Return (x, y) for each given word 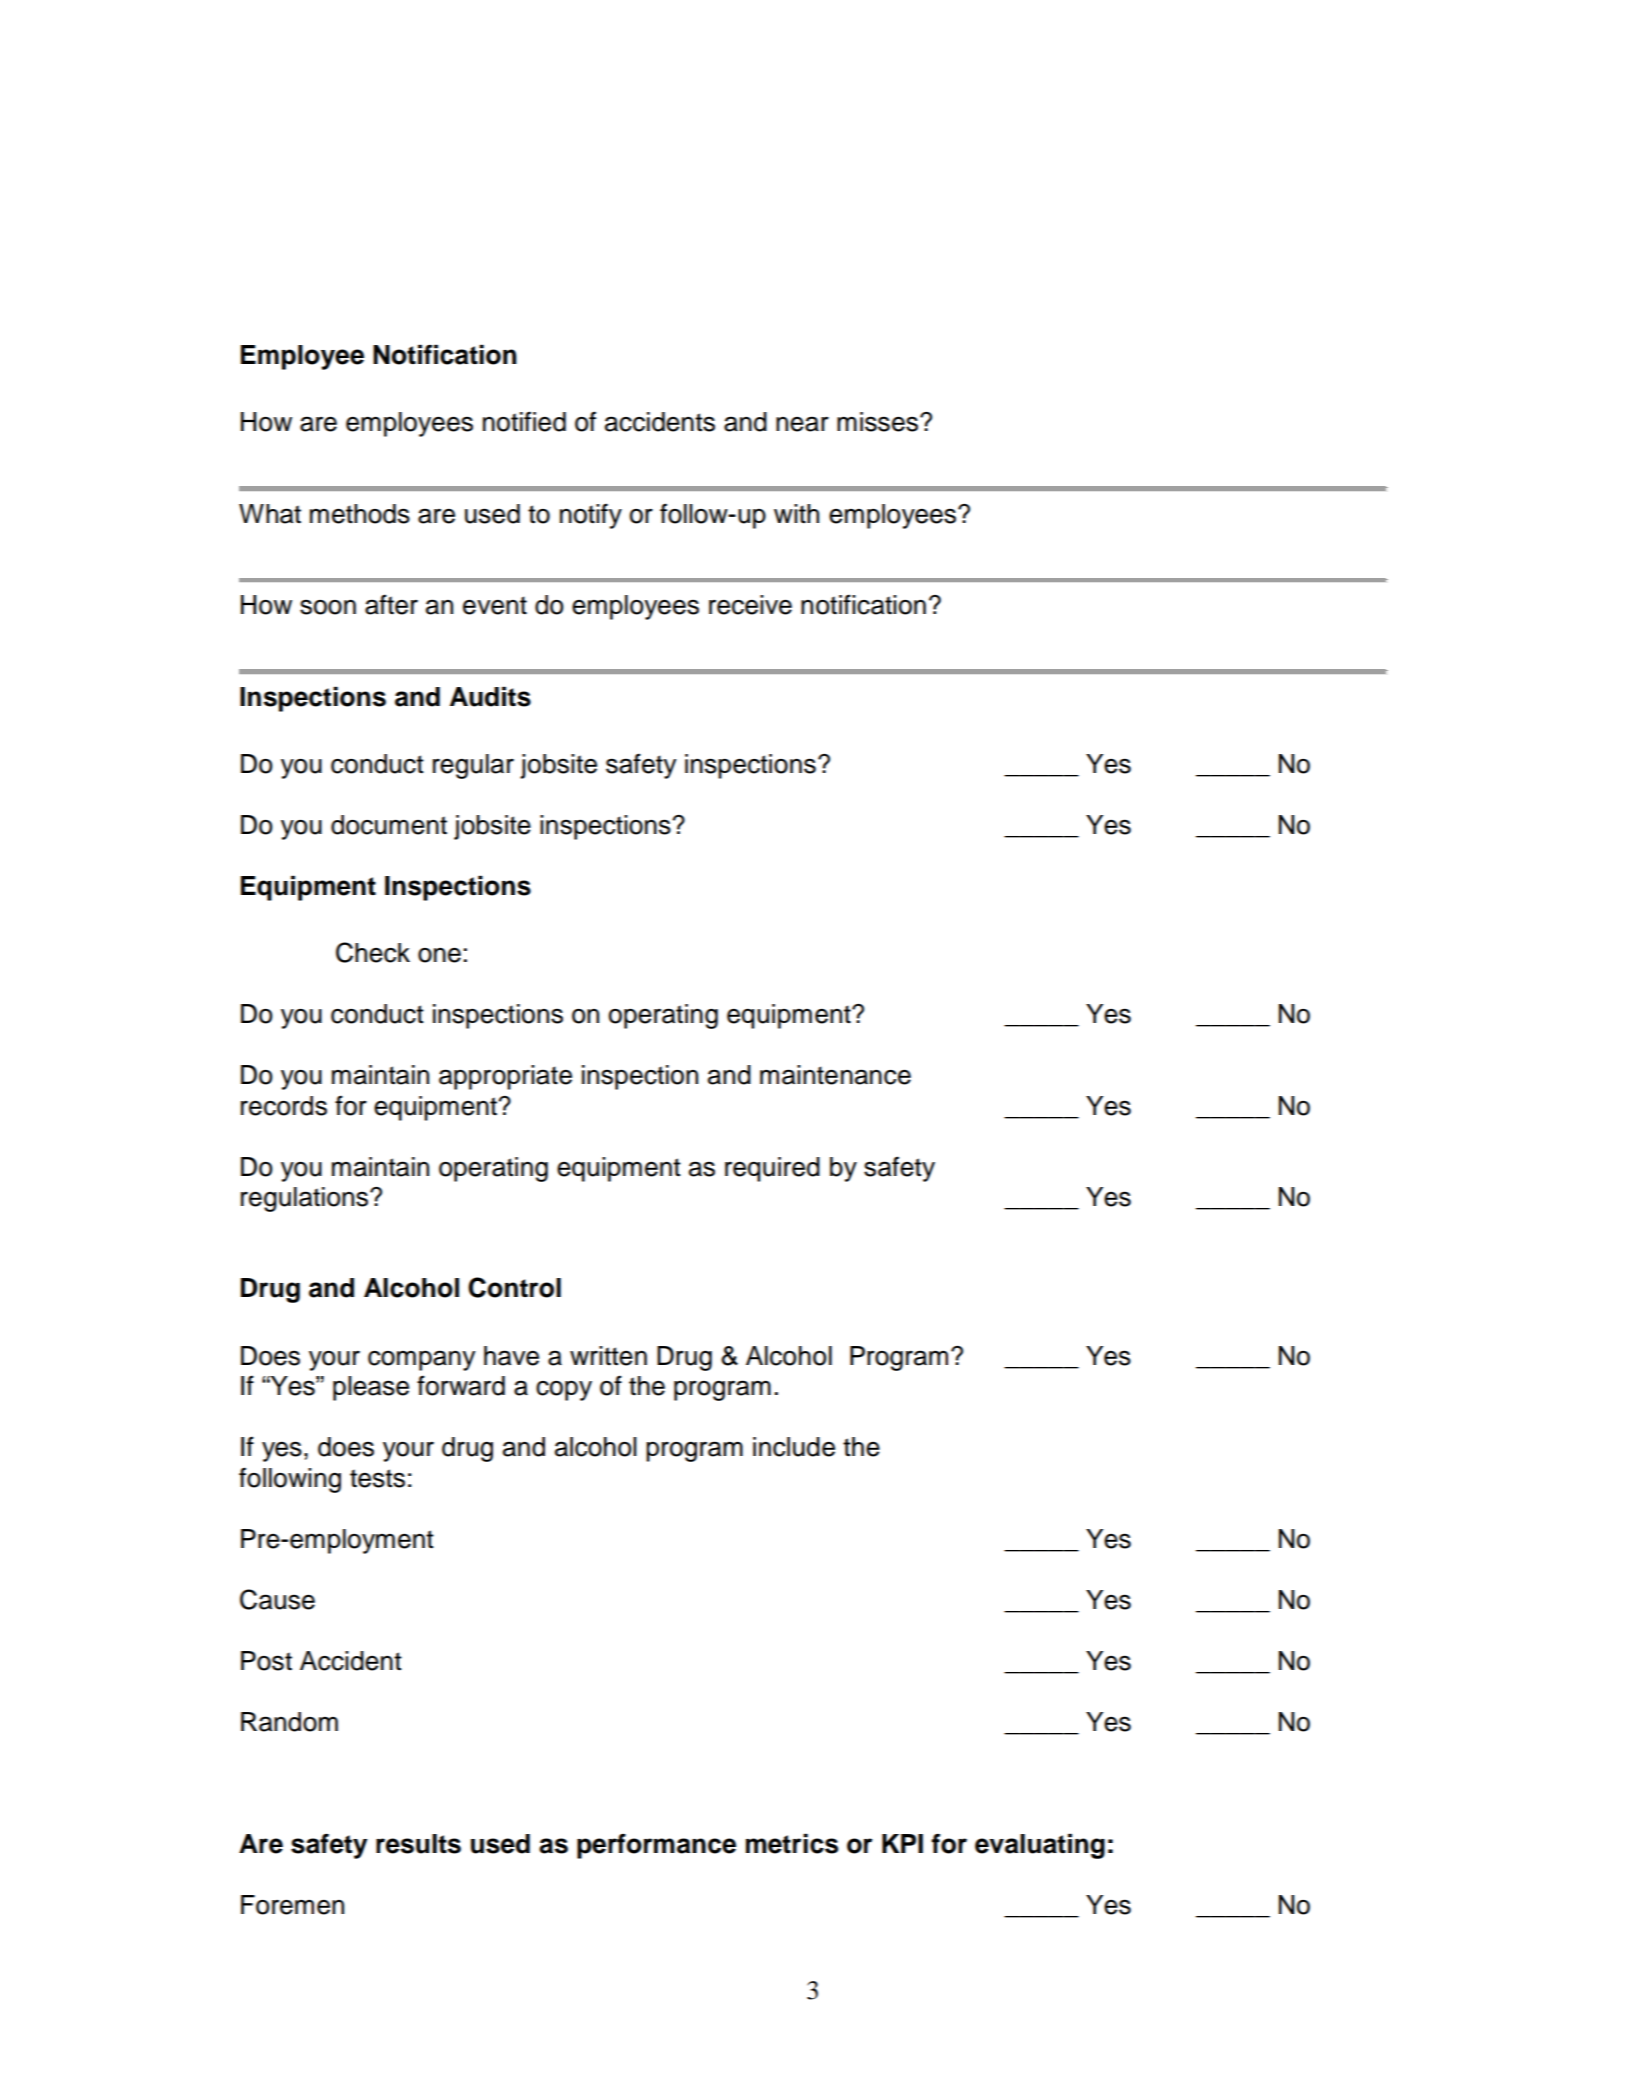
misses (877, 422)
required (772, 1169)
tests (377, 1478)
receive (750, 605)
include (794, 1447)
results (418, 1844)
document (389, 825)
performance (656, 1846)
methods (360, 514)
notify (591, 516)
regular (473, 766)
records (284, 1106)
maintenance (835, 1075)
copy (564, 1391)
